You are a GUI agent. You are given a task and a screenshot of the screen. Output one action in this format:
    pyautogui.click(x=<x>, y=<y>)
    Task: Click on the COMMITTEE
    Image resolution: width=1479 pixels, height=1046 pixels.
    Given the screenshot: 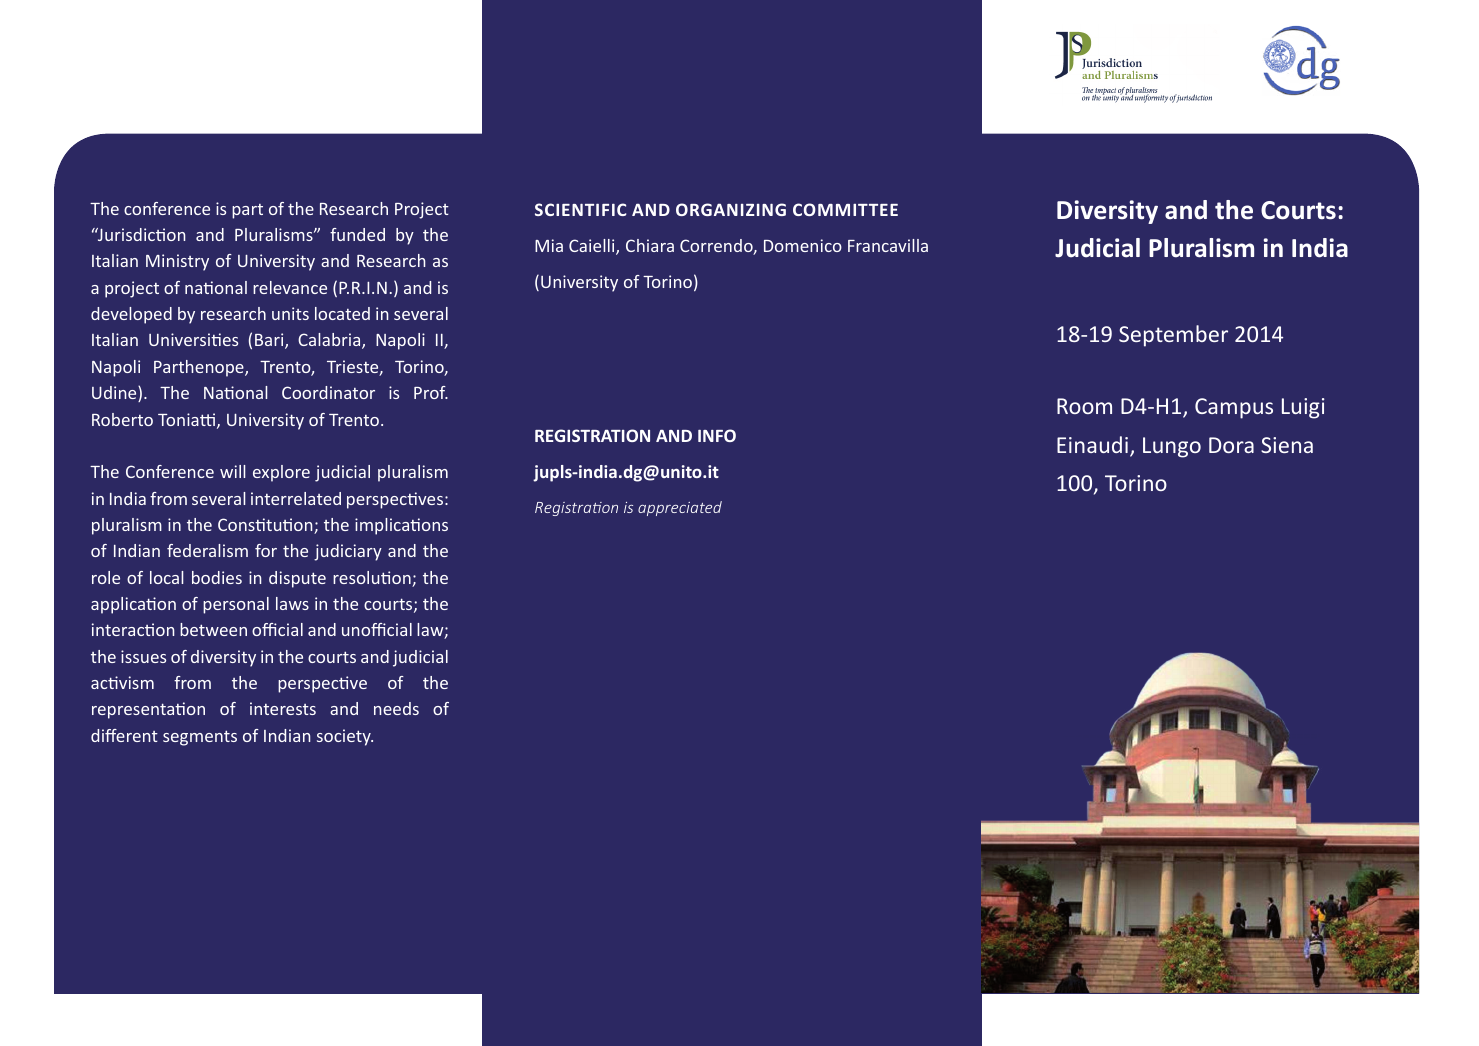 What is the action you would take?
    pyautogui.click(x=845, y=209)
